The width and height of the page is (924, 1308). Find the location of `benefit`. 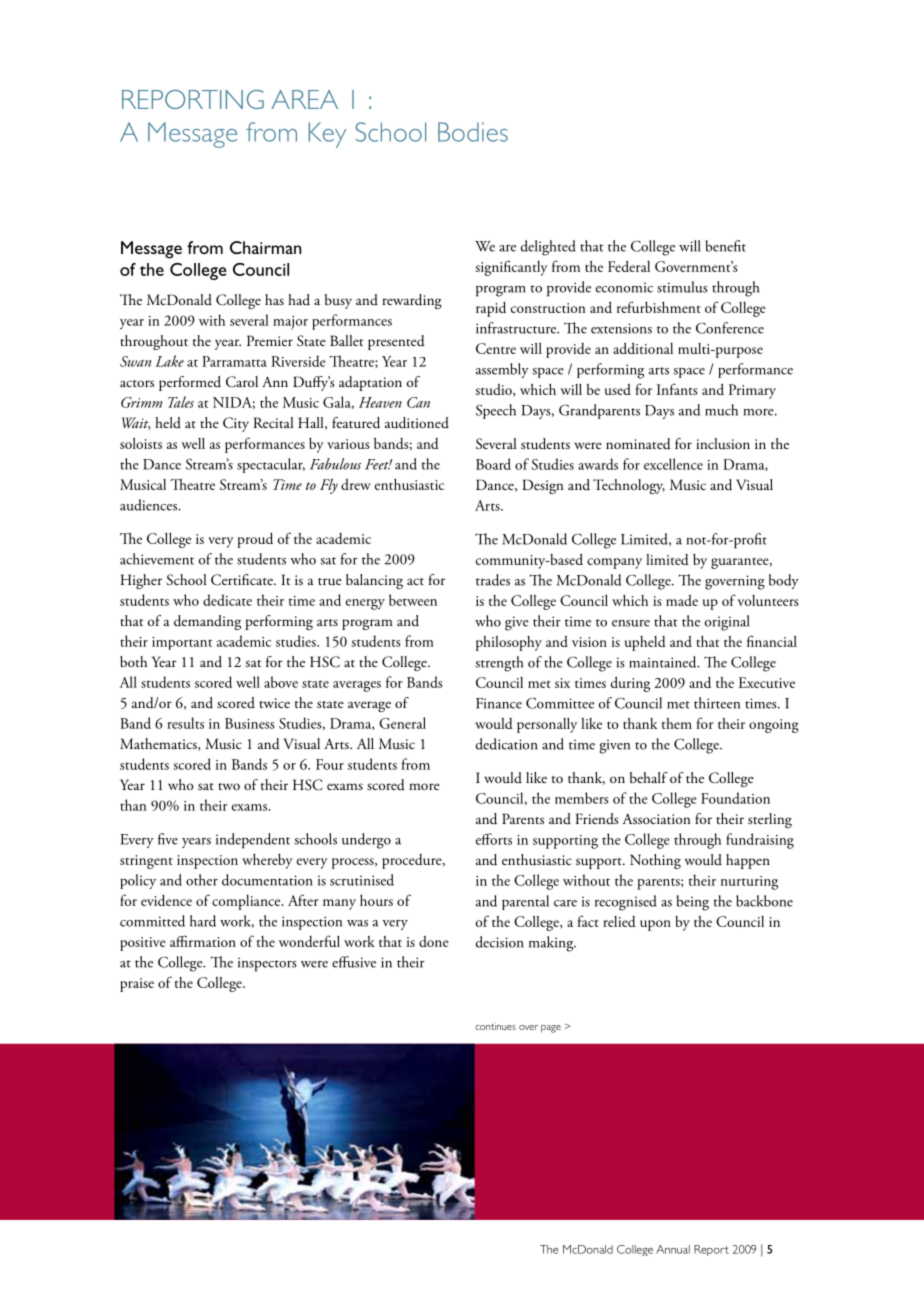

benefit is located at coordinates (726, 246).
